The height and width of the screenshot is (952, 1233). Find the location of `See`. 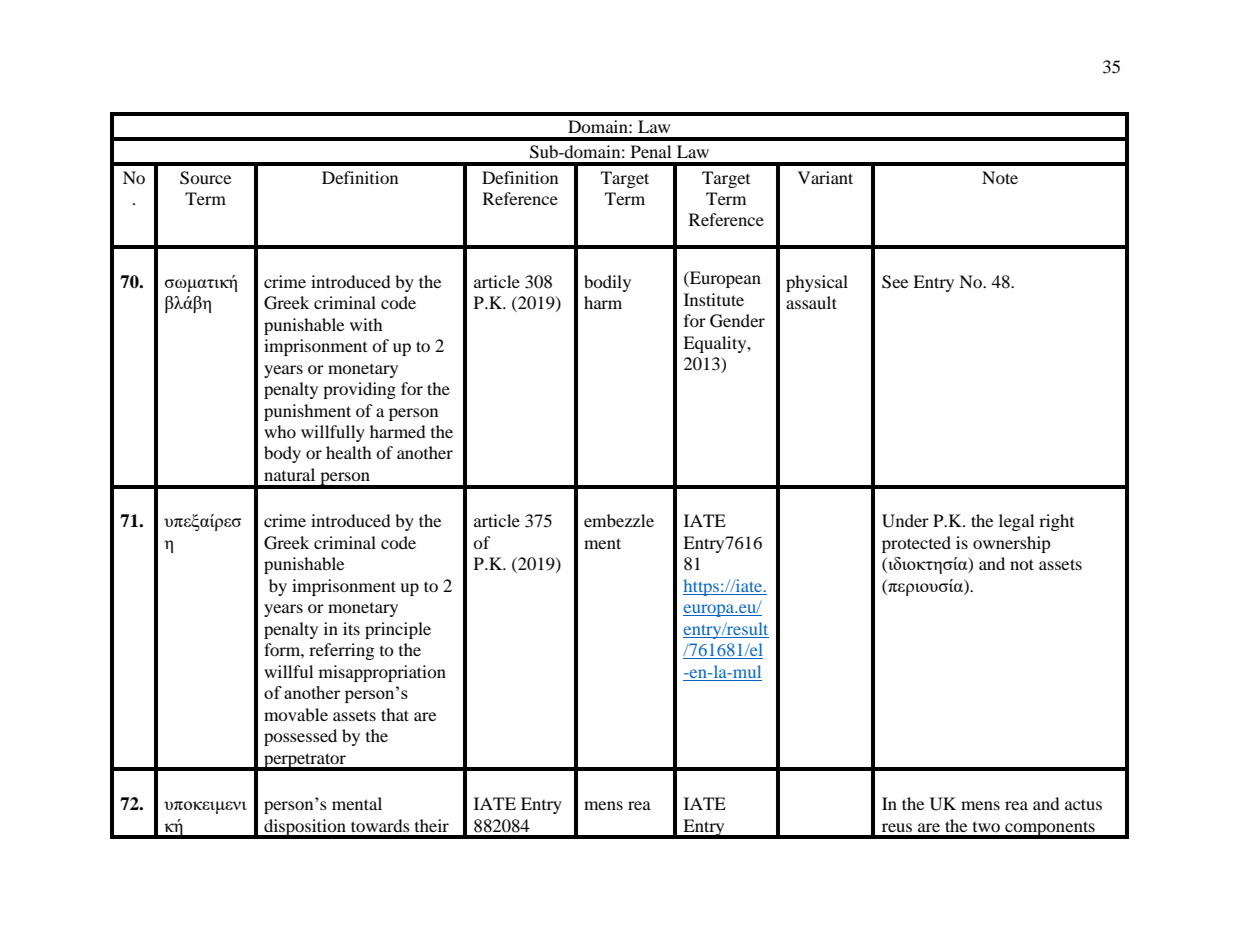

See is located at coordinates (895, 282).
